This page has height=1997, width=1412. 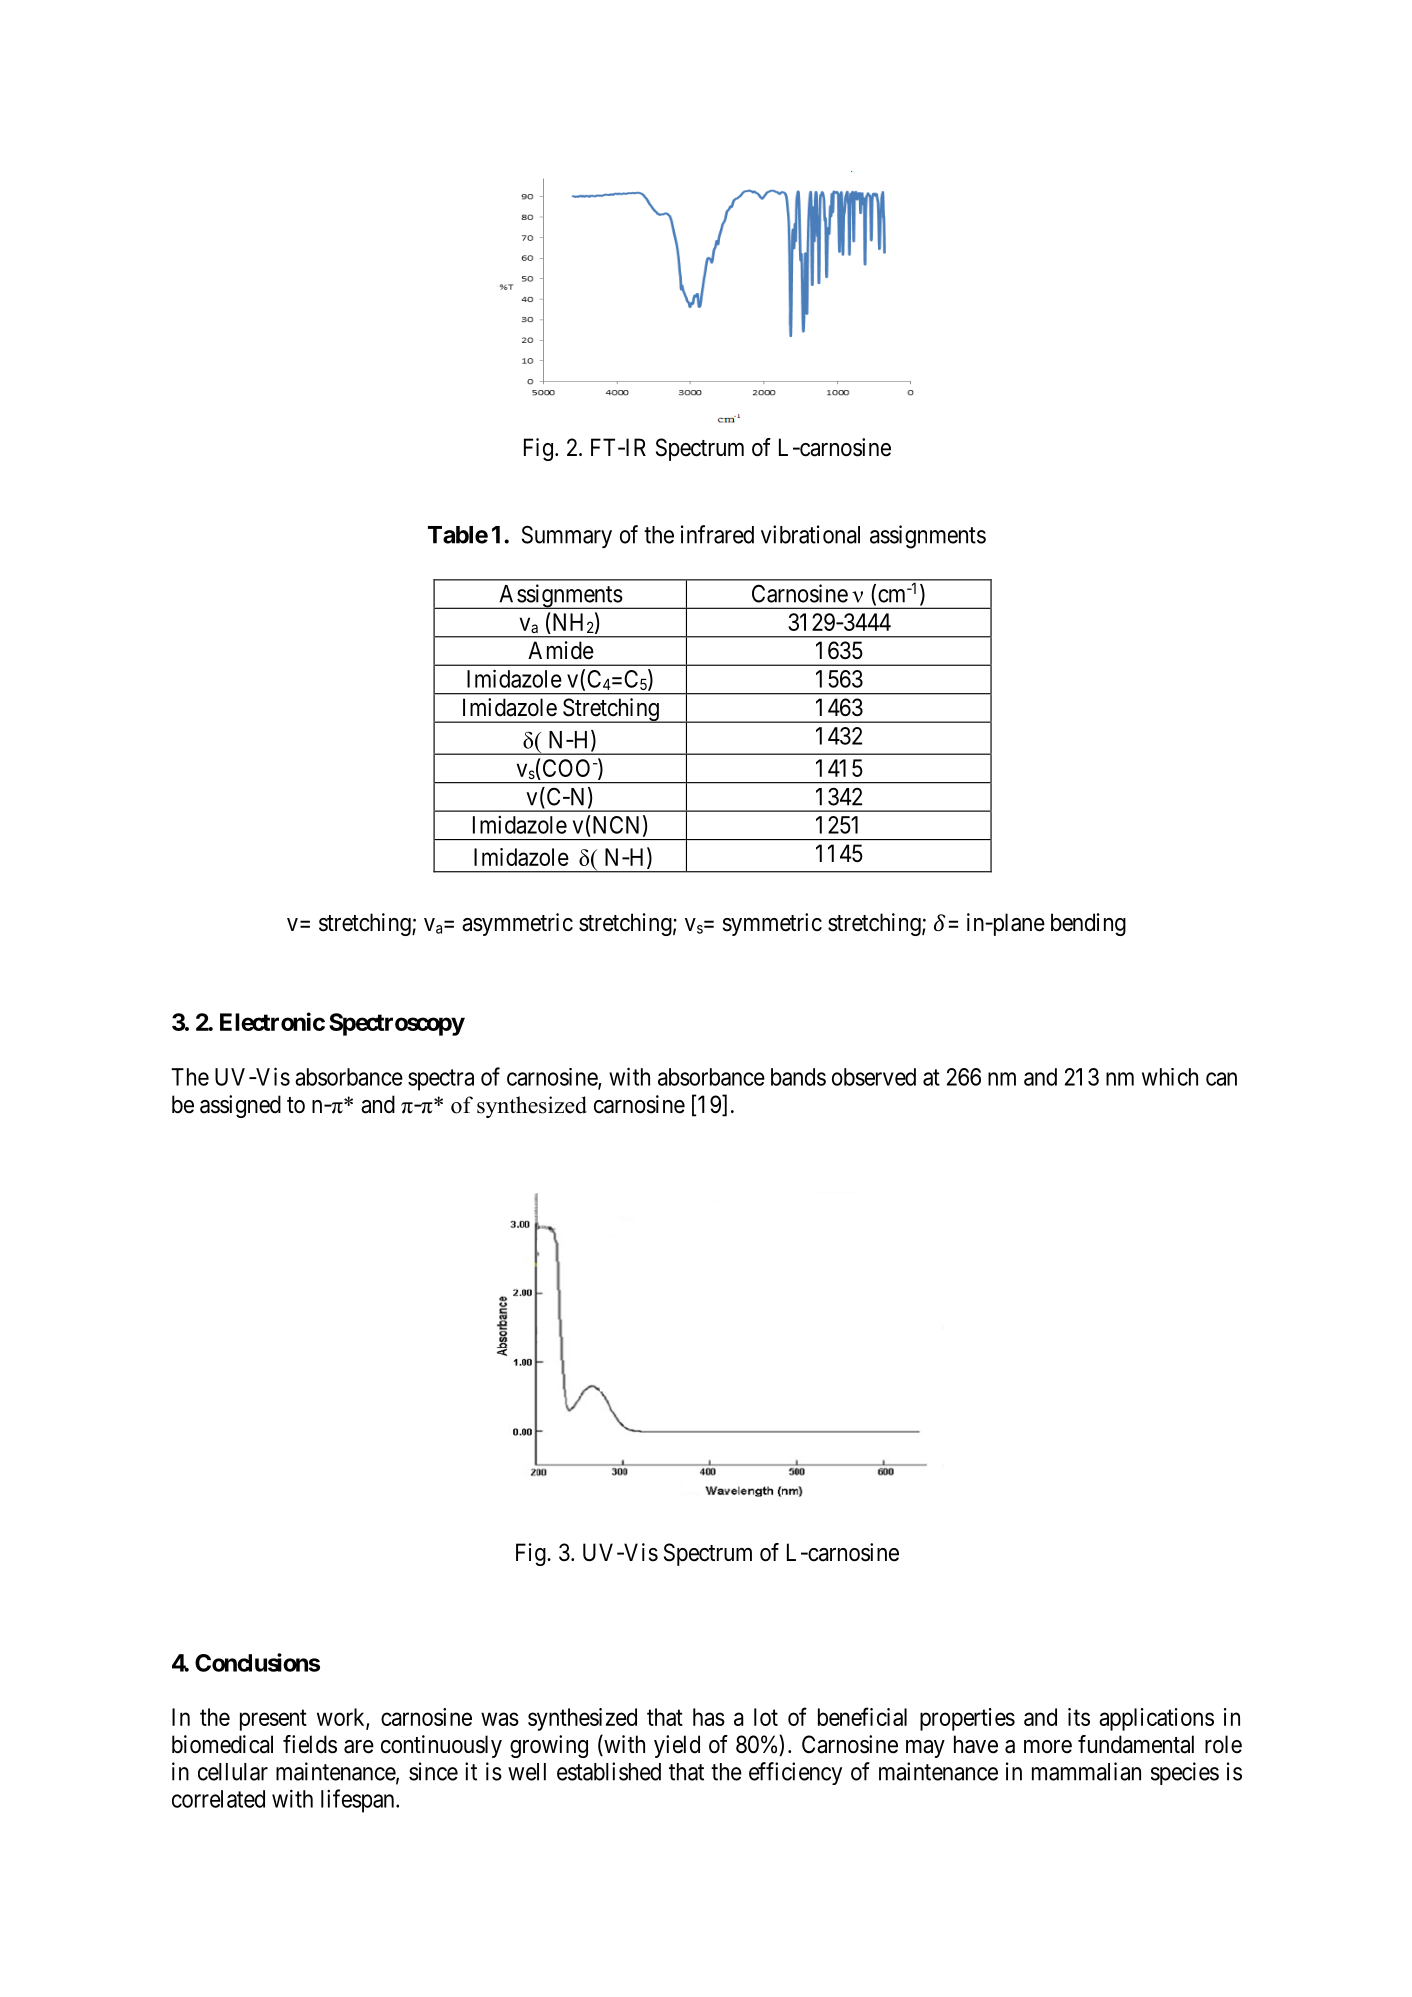 What do you see at coordinates (717, 534) in the page?
I see `infrared` at bounding box center [717, 534].
